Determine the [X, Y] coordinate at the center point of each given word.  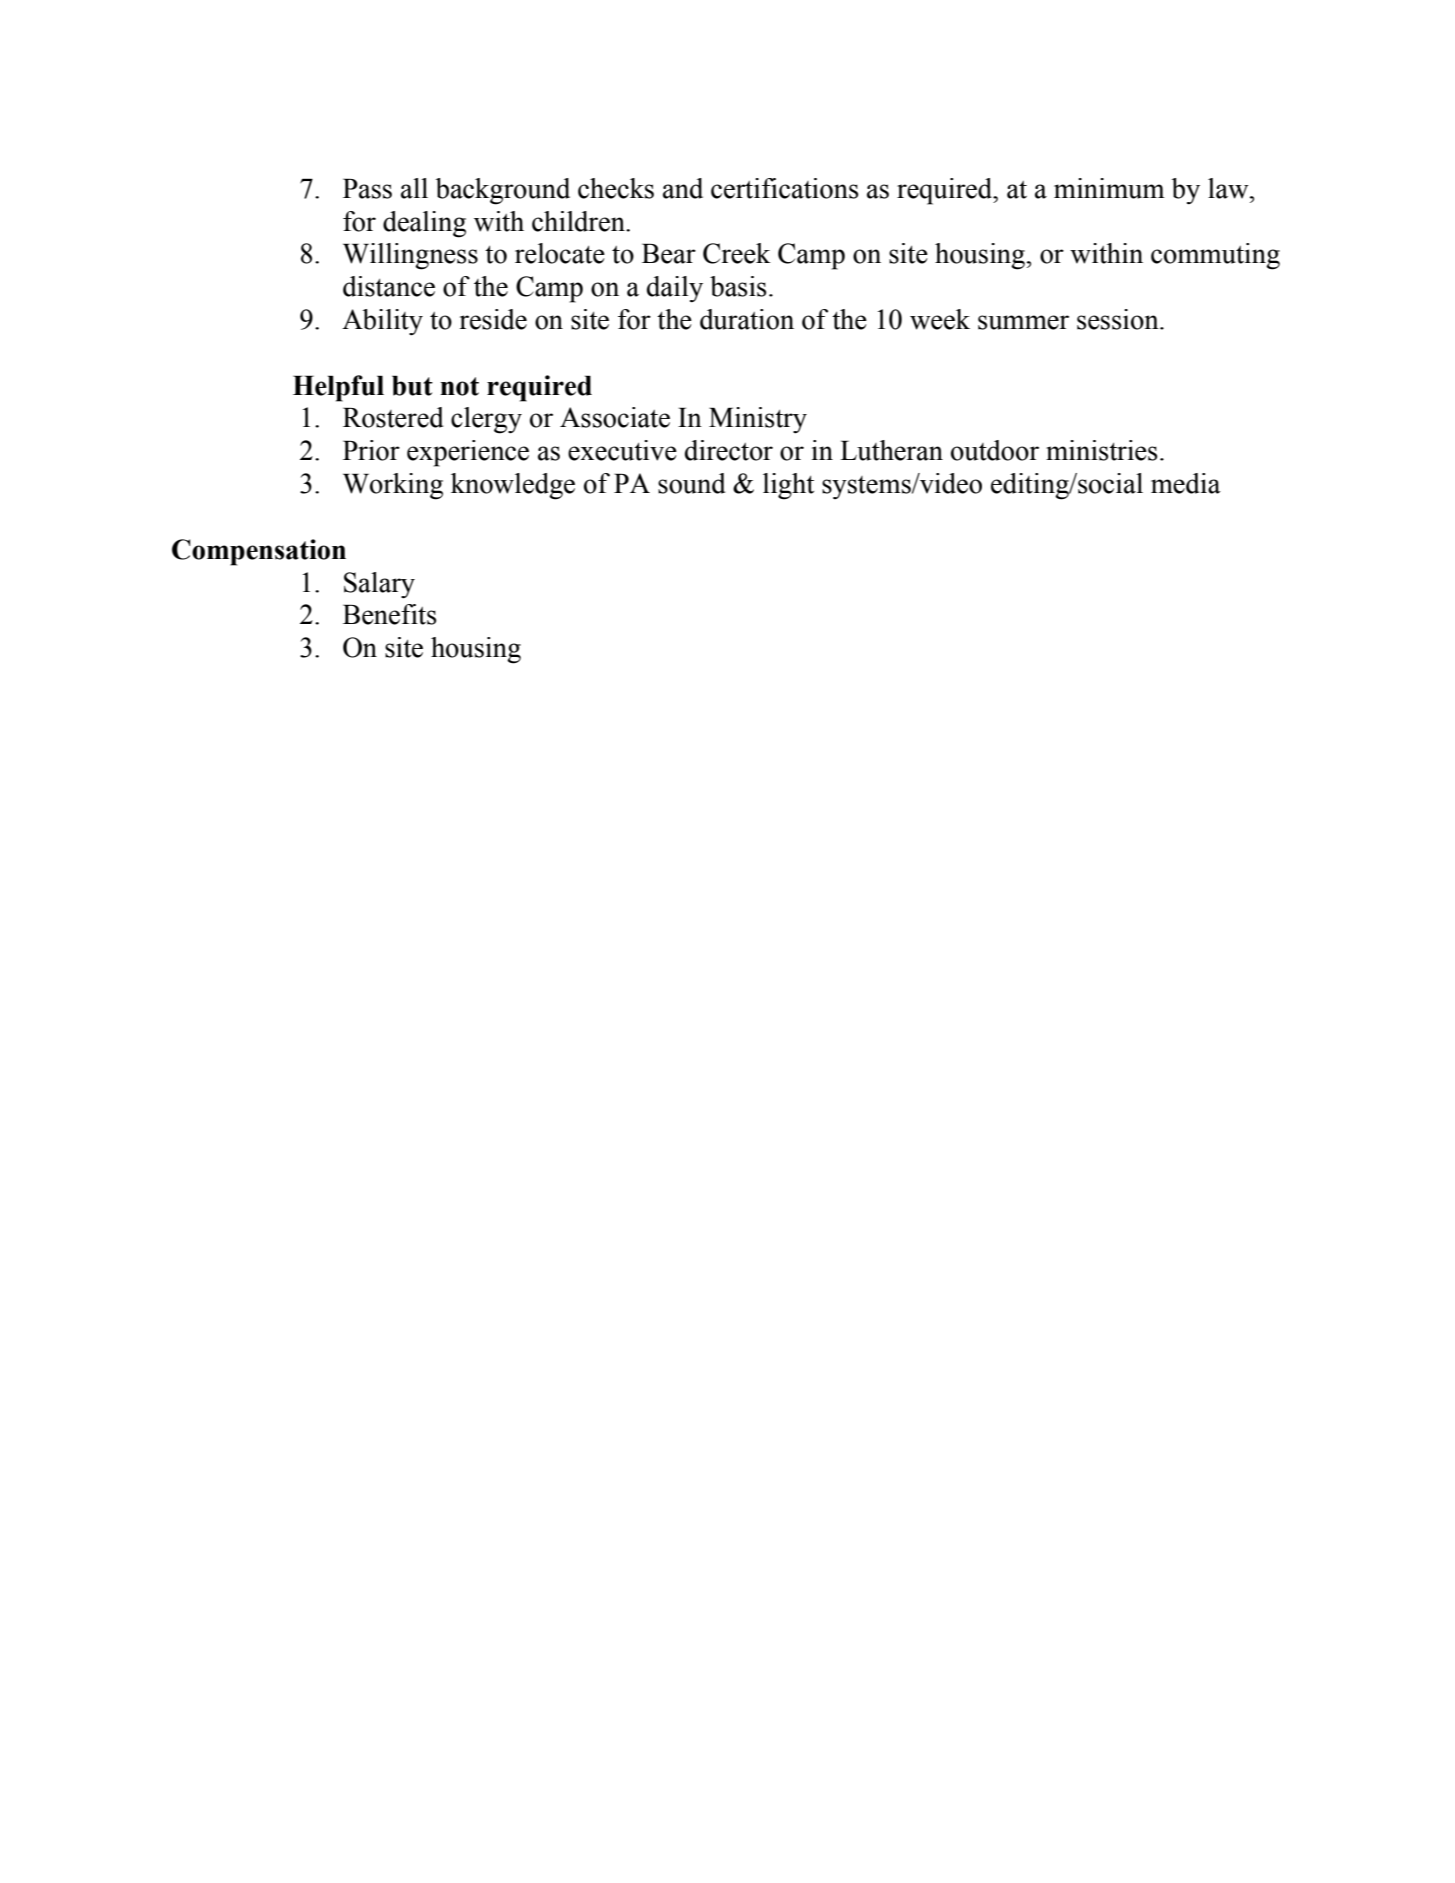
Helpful [338, 388]
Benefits [390, 614]
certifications [785, 188]
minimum [1109, 188]
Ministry [758, 420]
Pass [367, 188]
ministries [1102, 450]
